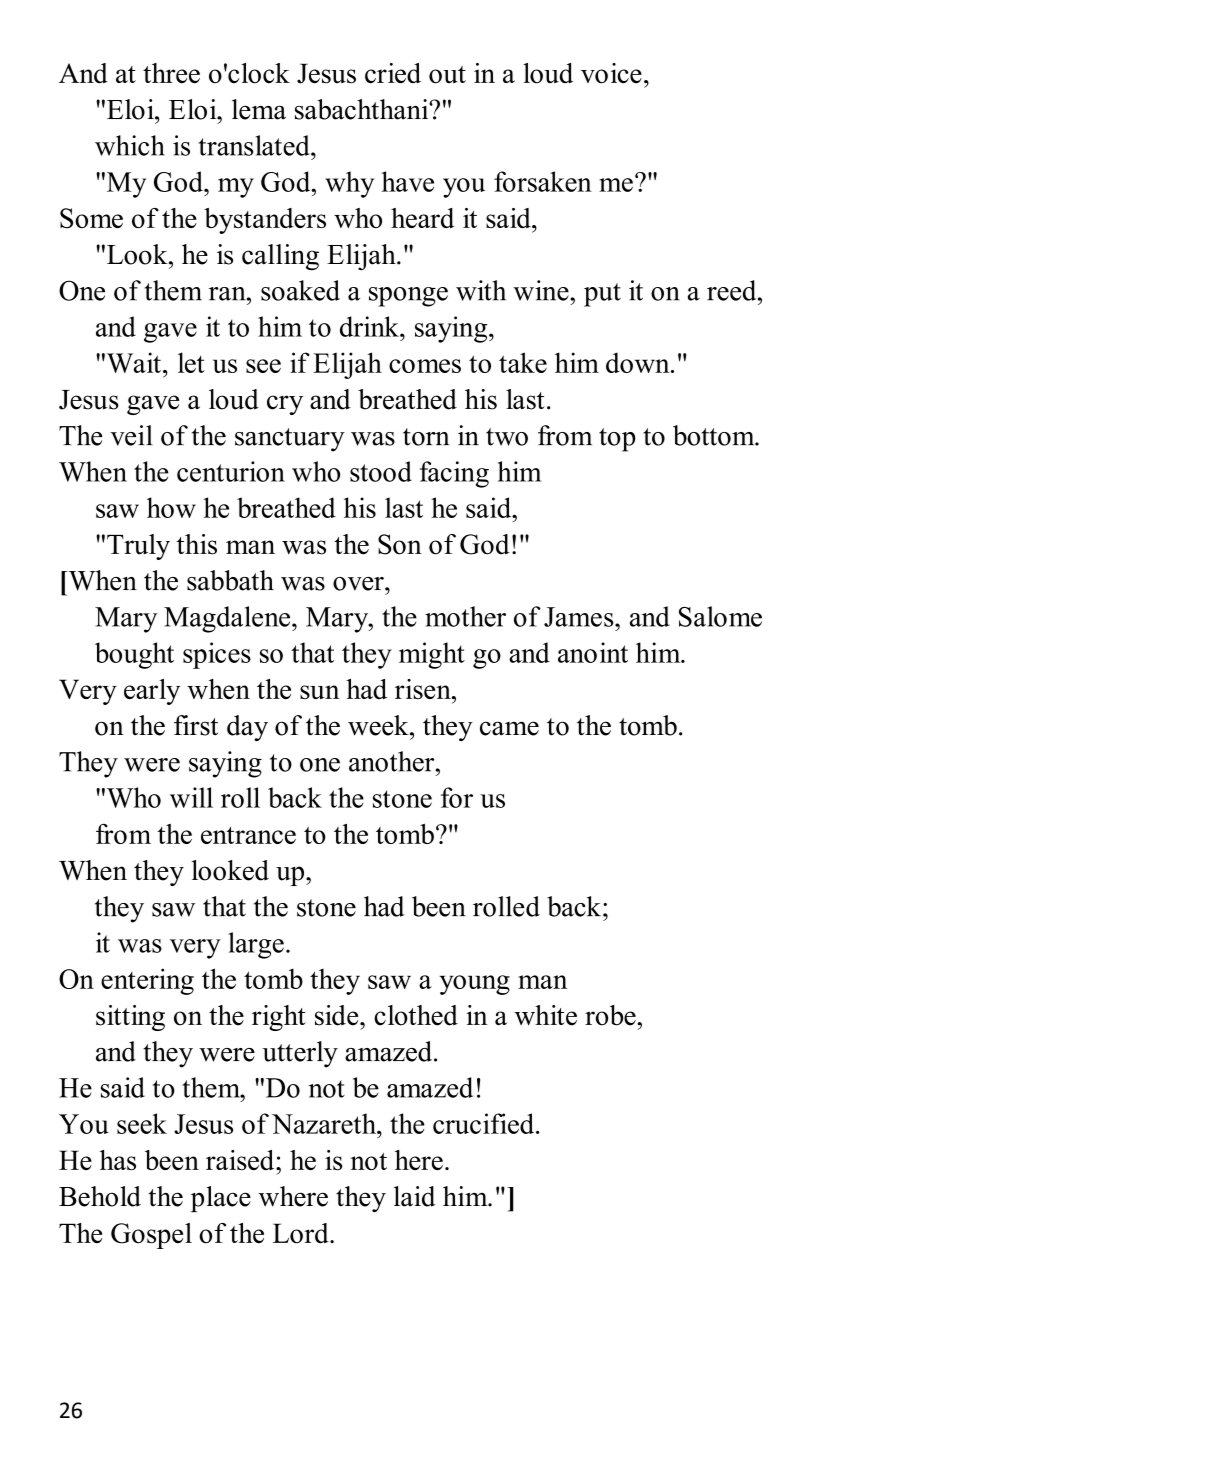 Image resolution: width=1207 pixels, height=1466 pixels. Describe the element at coordinates (414, 1196) in the screenshot. I see `laid` at that location.
